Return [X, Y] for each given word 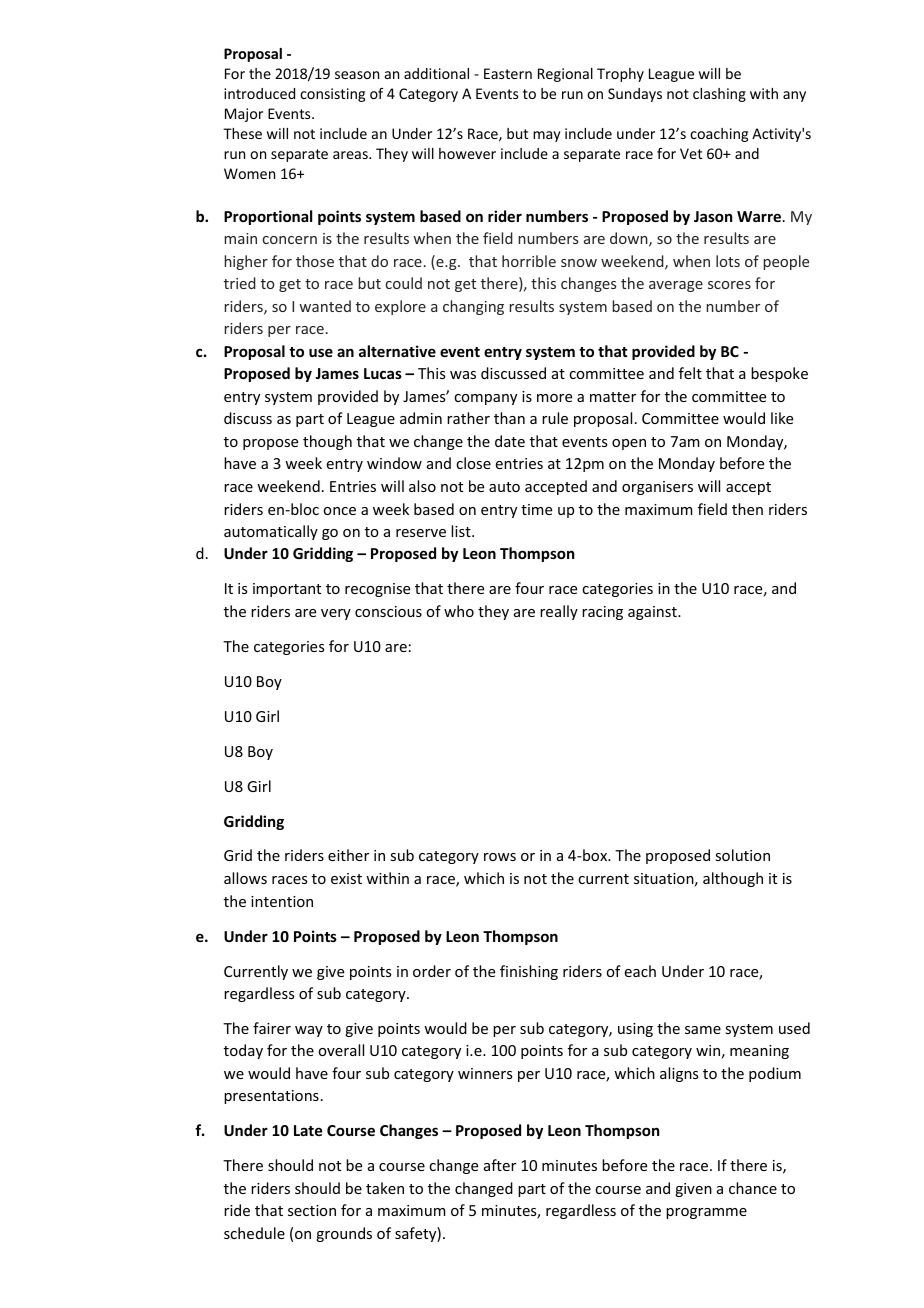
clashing [719, 95]
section [312, 1210]
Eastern [508, 73]
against [653, 613]
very [336, 614]
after [500, 1165]
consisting [332, 95]
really [559, 612]
